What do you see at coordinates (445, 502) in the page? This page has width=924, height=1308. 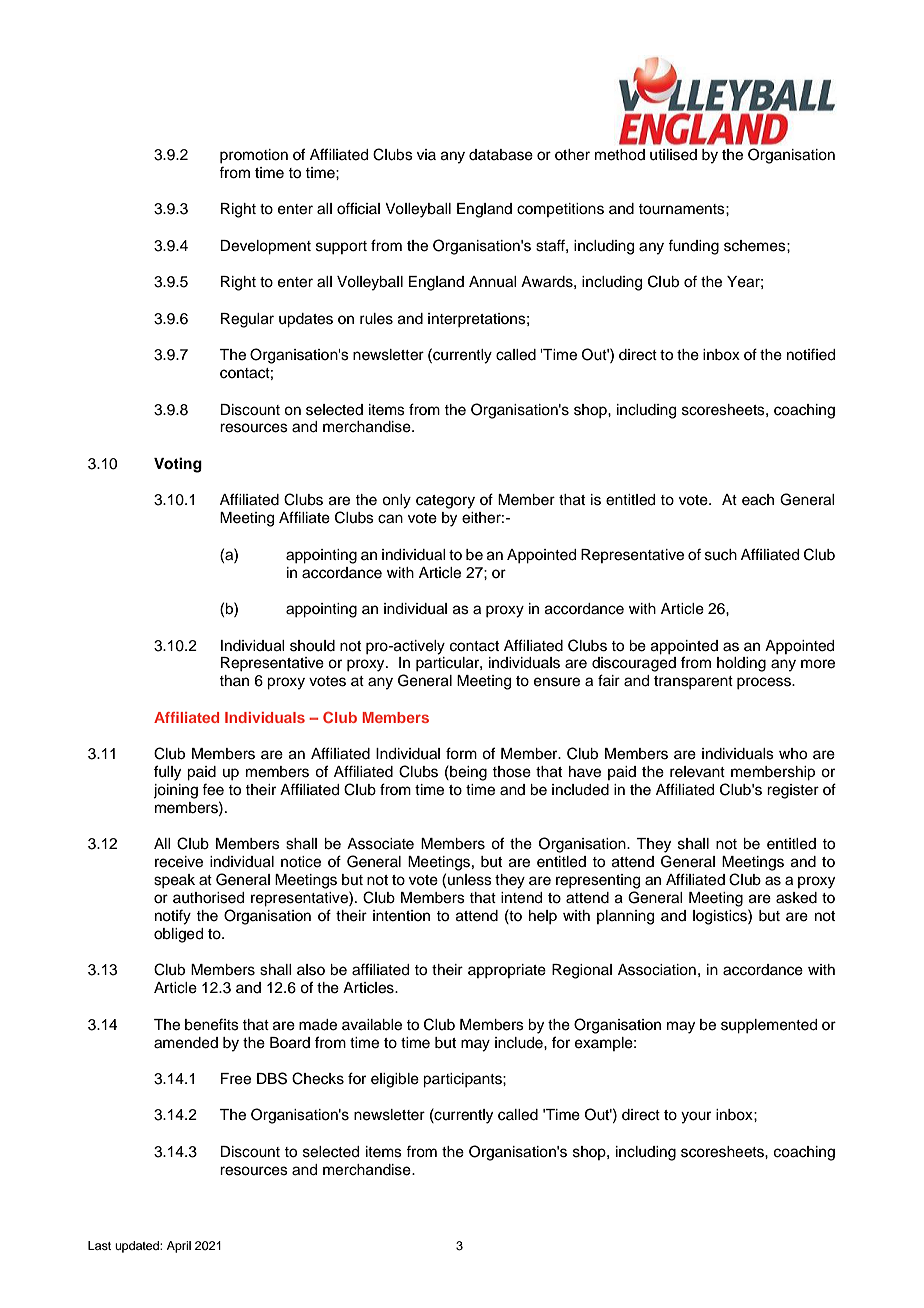 I see `category` at bounding box center [445, 502].
